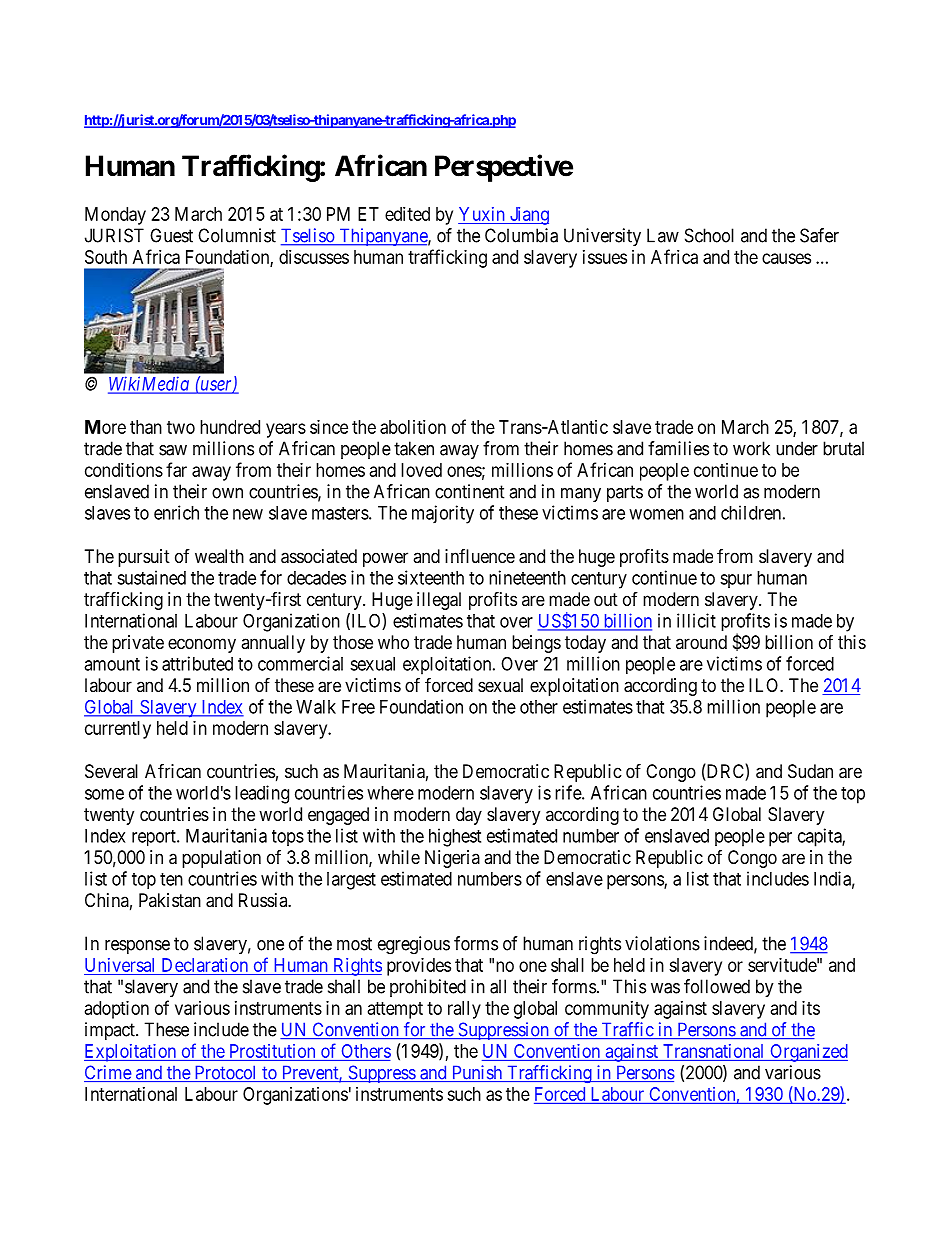  I want to click on Sudan, so click(810, 771).
